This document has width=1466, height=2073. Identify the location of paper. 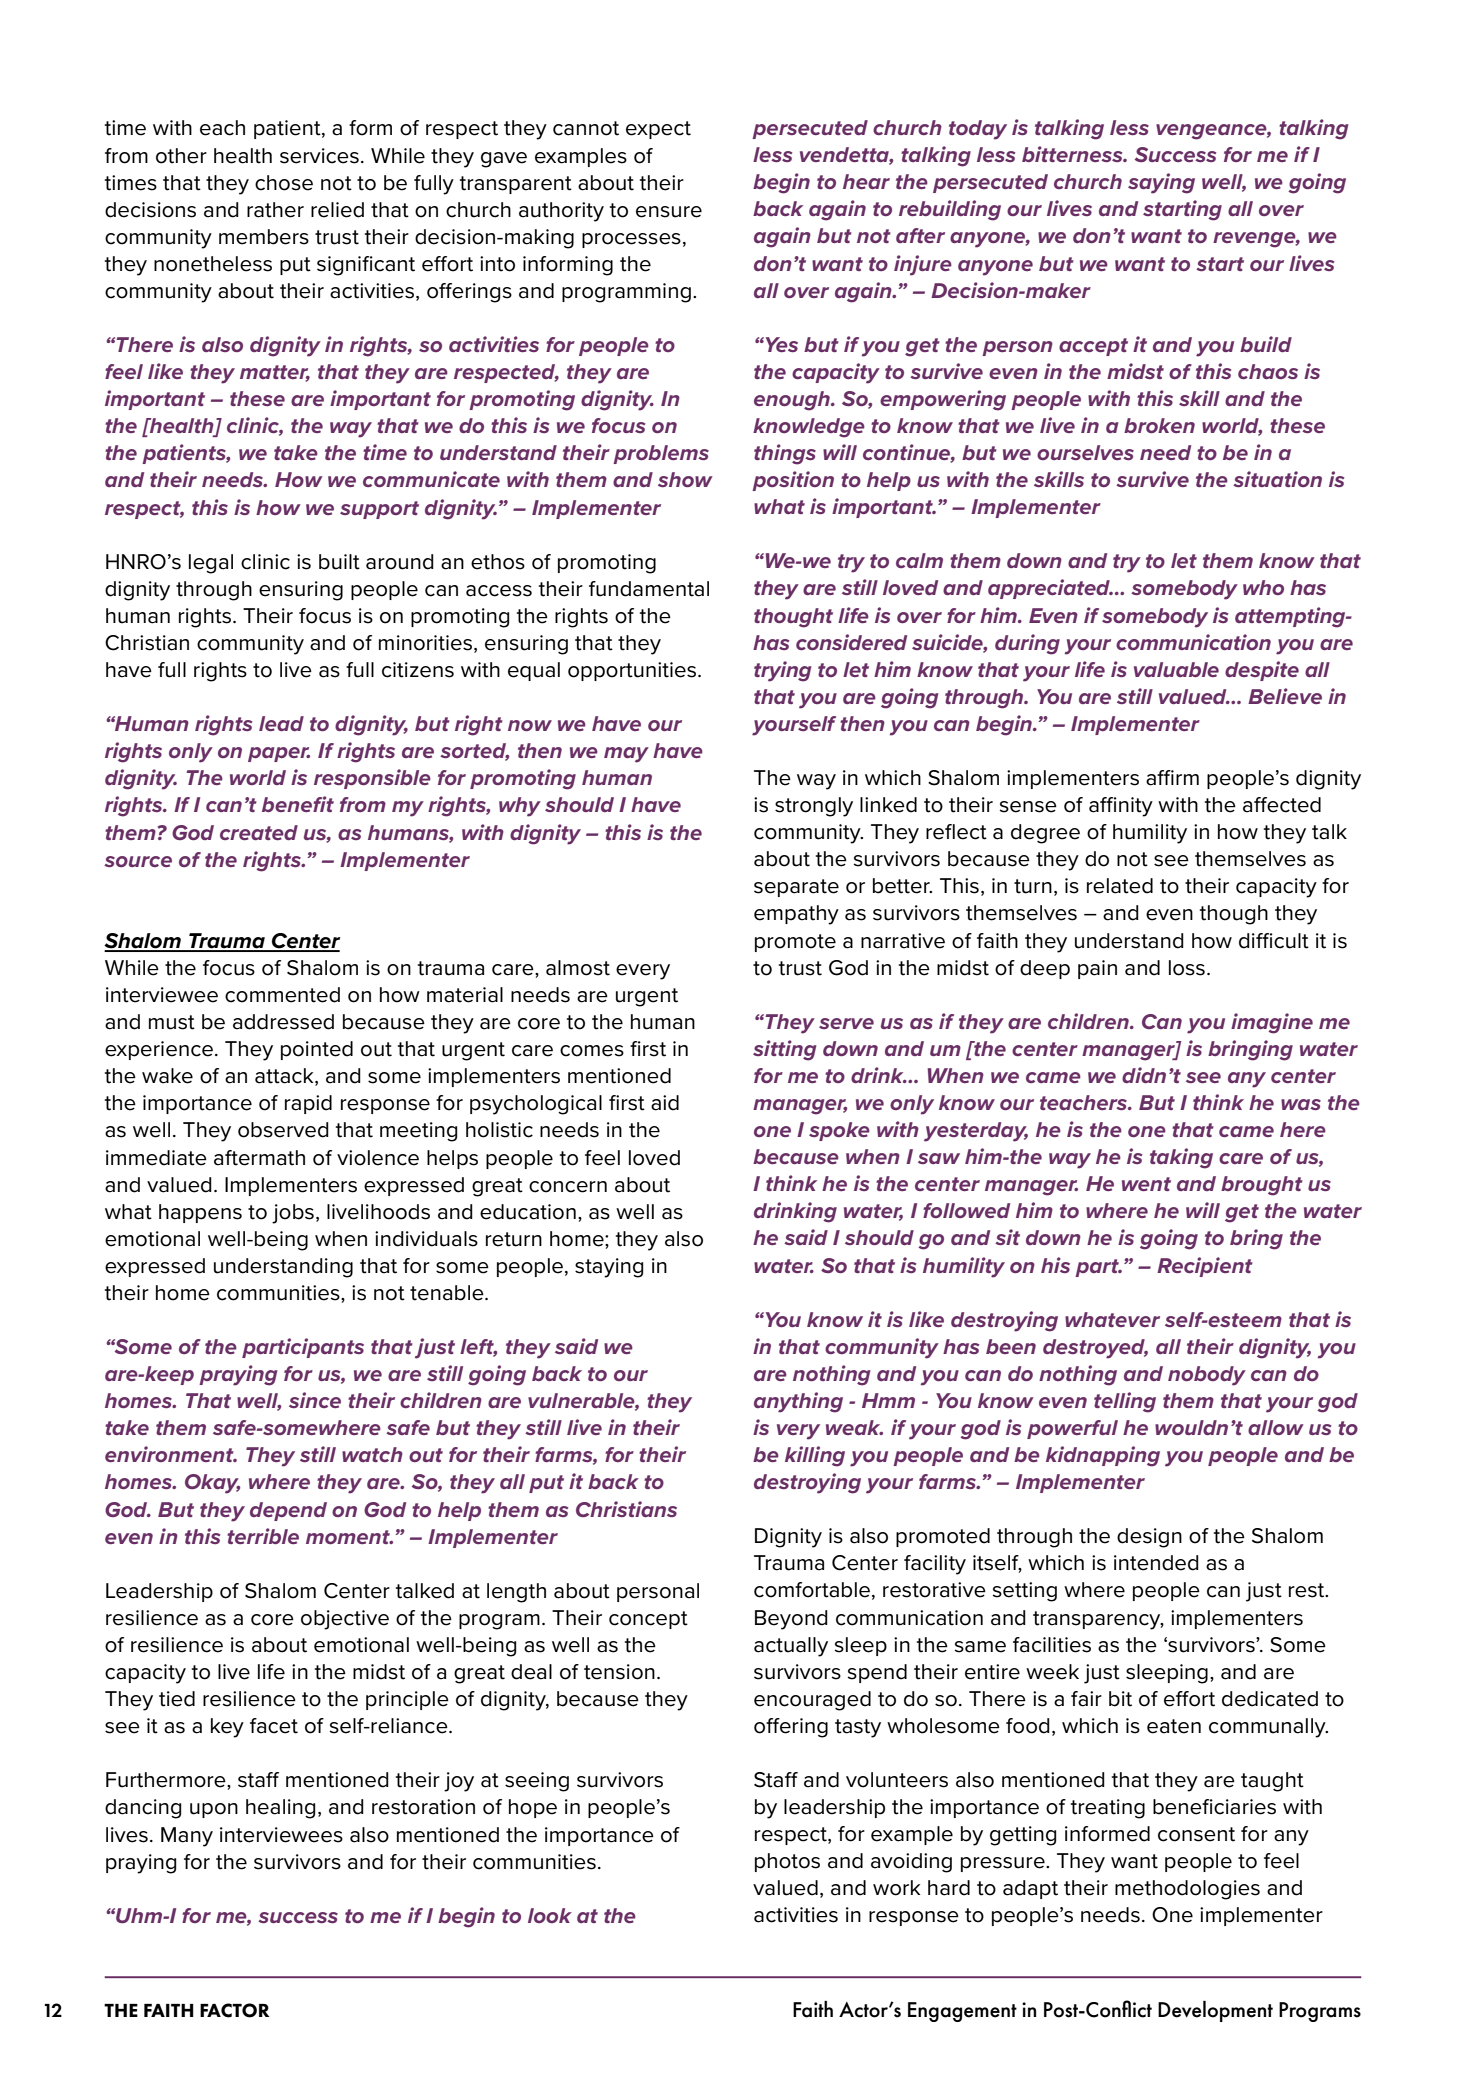
(279, 754).
